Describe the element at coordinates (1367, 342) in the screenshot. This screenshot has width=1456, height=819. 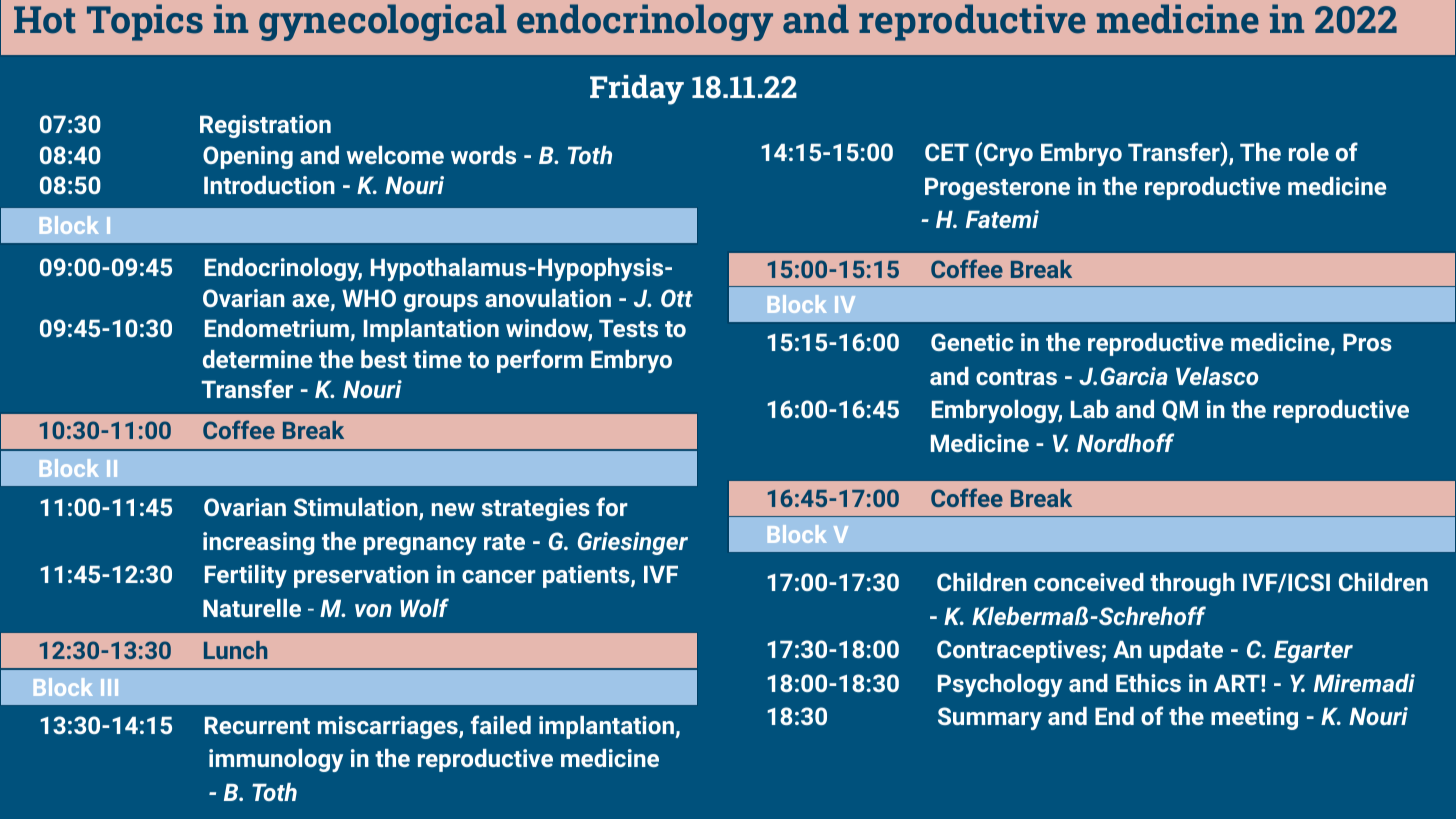
I see `Pros` at that location.
